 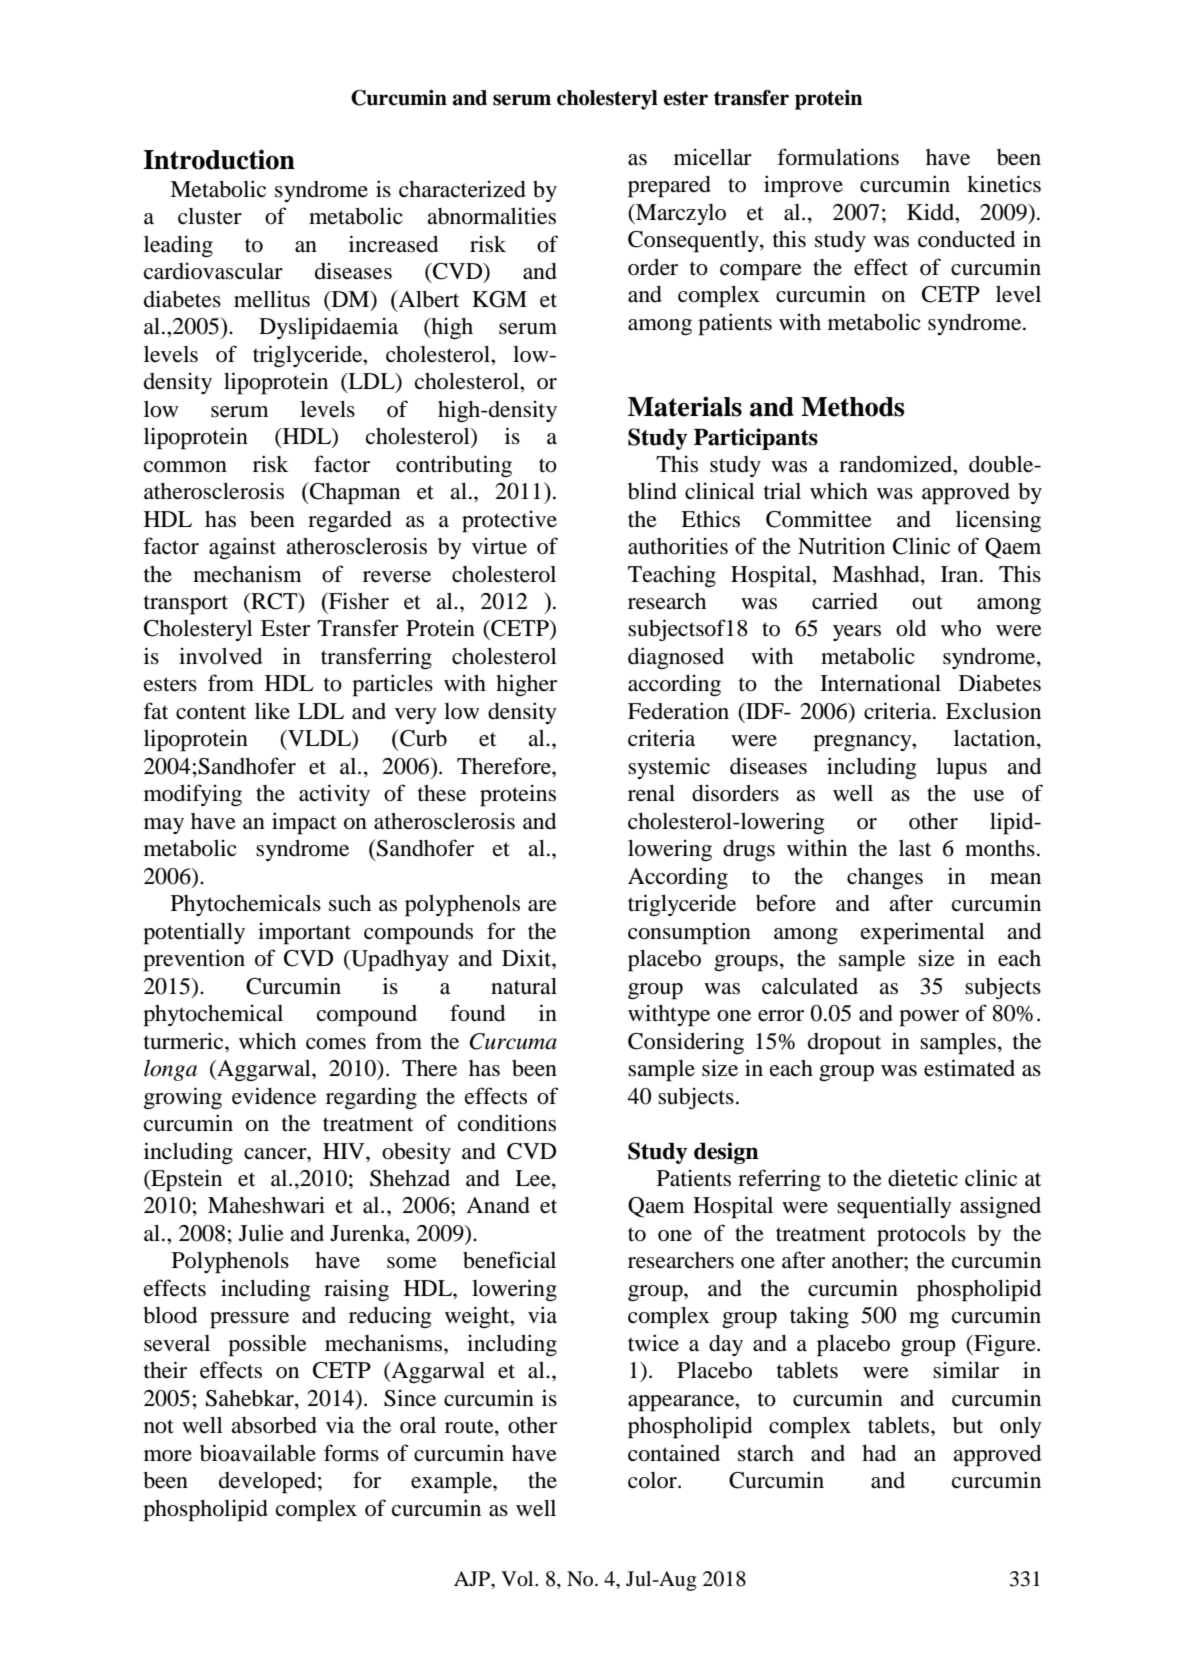 What do you see at coordinates (210, 216) in the image?
I see `cluster` at bounding box center [210, 216].
